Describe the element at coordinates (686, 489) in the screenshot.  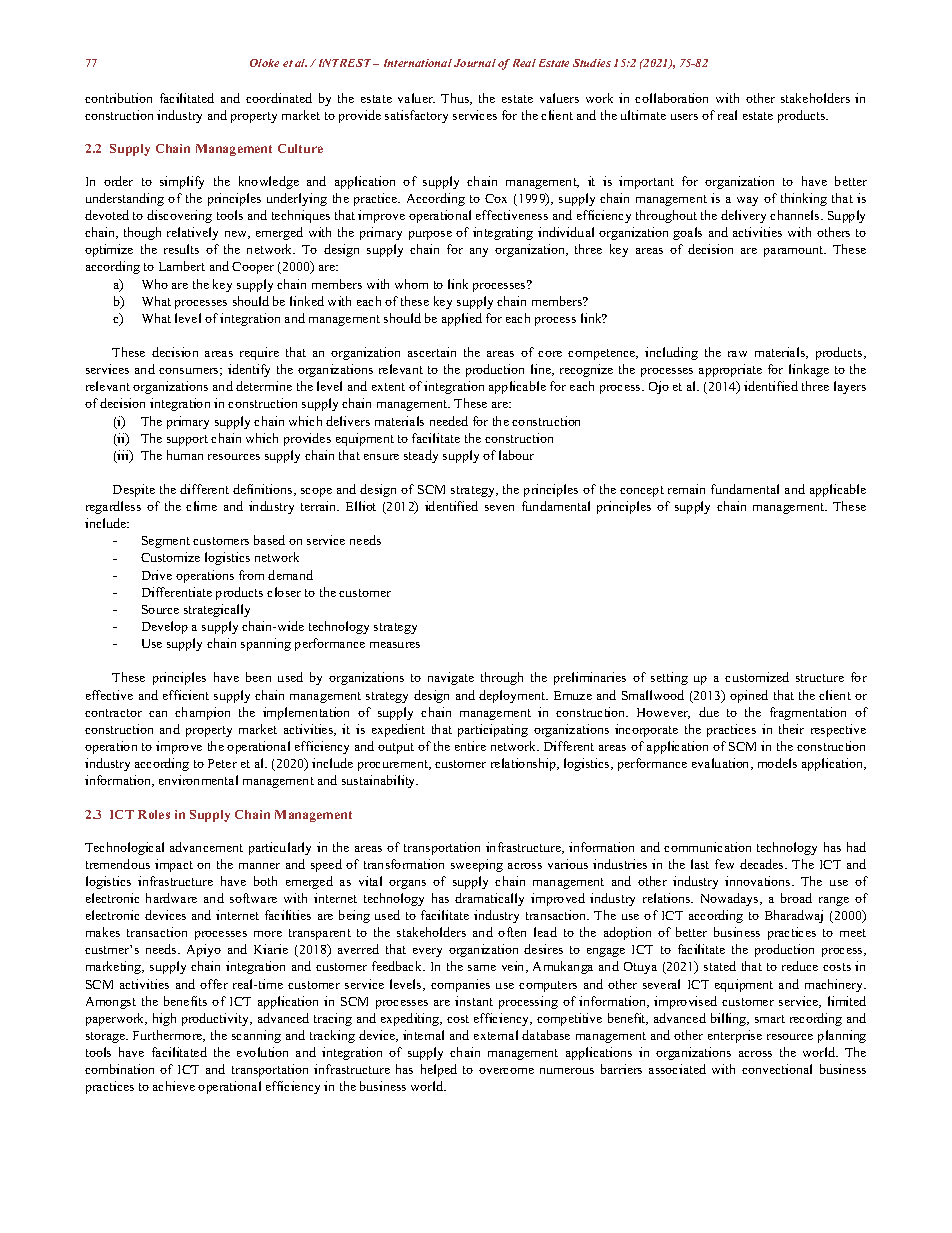
I see `remain` at that location.
